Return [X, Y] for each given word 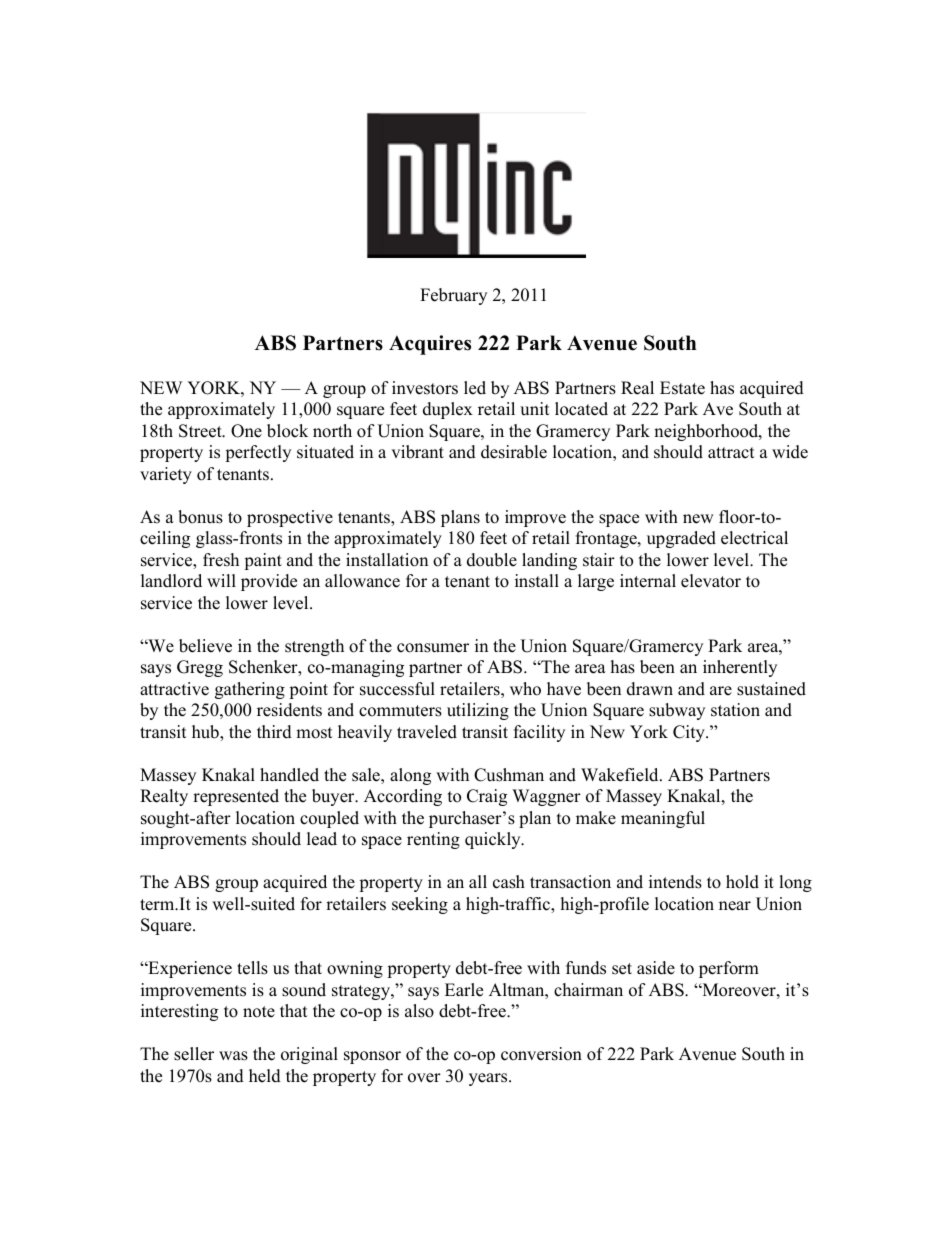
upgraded [681, 539]
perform [729, 969]
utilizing [478, 711]
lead [322, 839]
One [246, 431]
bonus [200, 517]
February [453, 296]
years [489, 1079]
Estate [682, 388]
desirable [514, 452]
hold [742, 882]
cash [509, 882]
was [233, 1056]
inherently [740, 668]
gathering [250, 690]
